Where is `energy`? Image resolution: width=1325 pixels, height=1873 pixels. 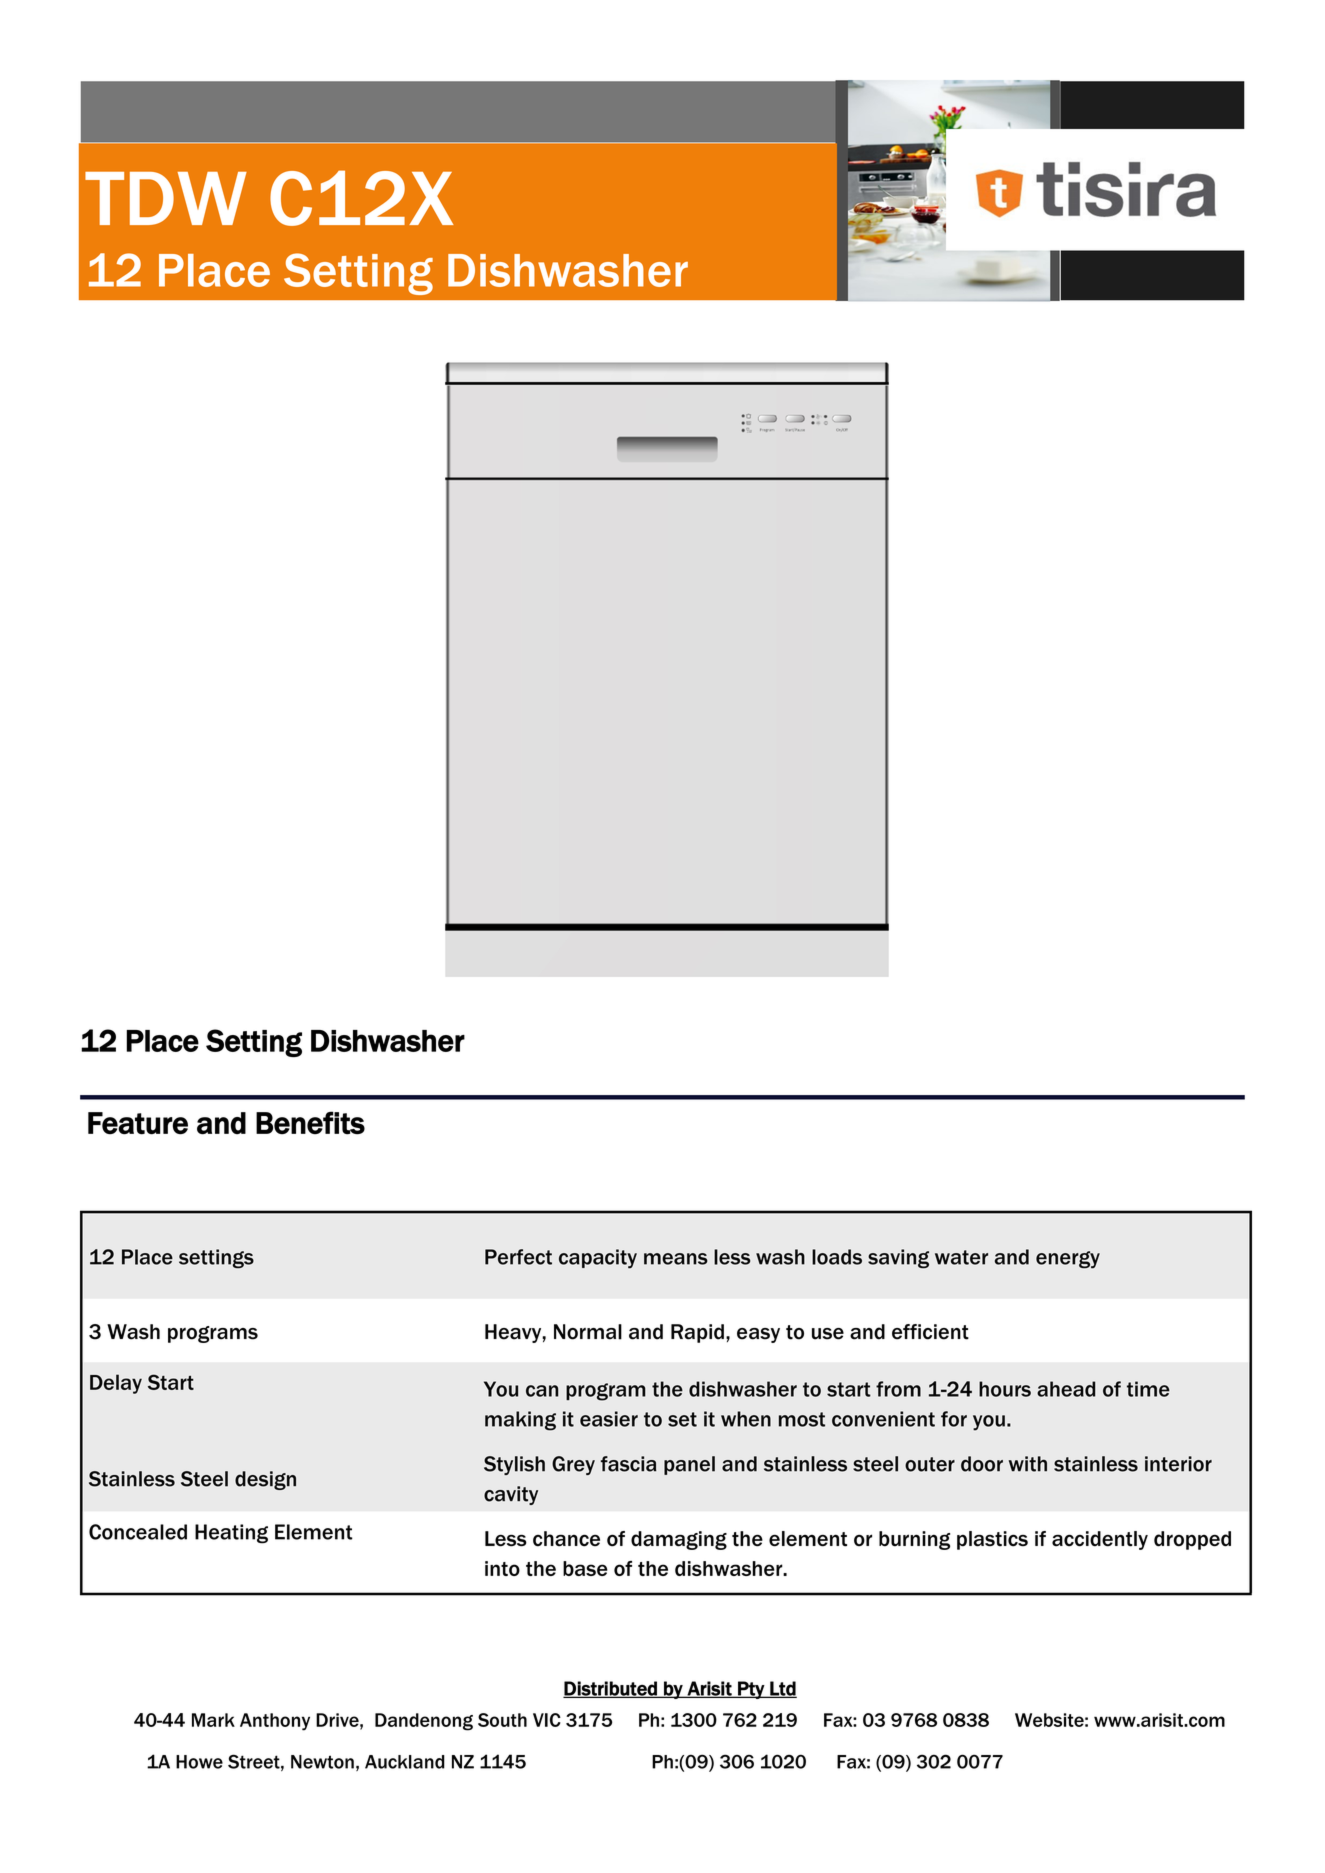 energy is located at coordinates (1068, 1260).
